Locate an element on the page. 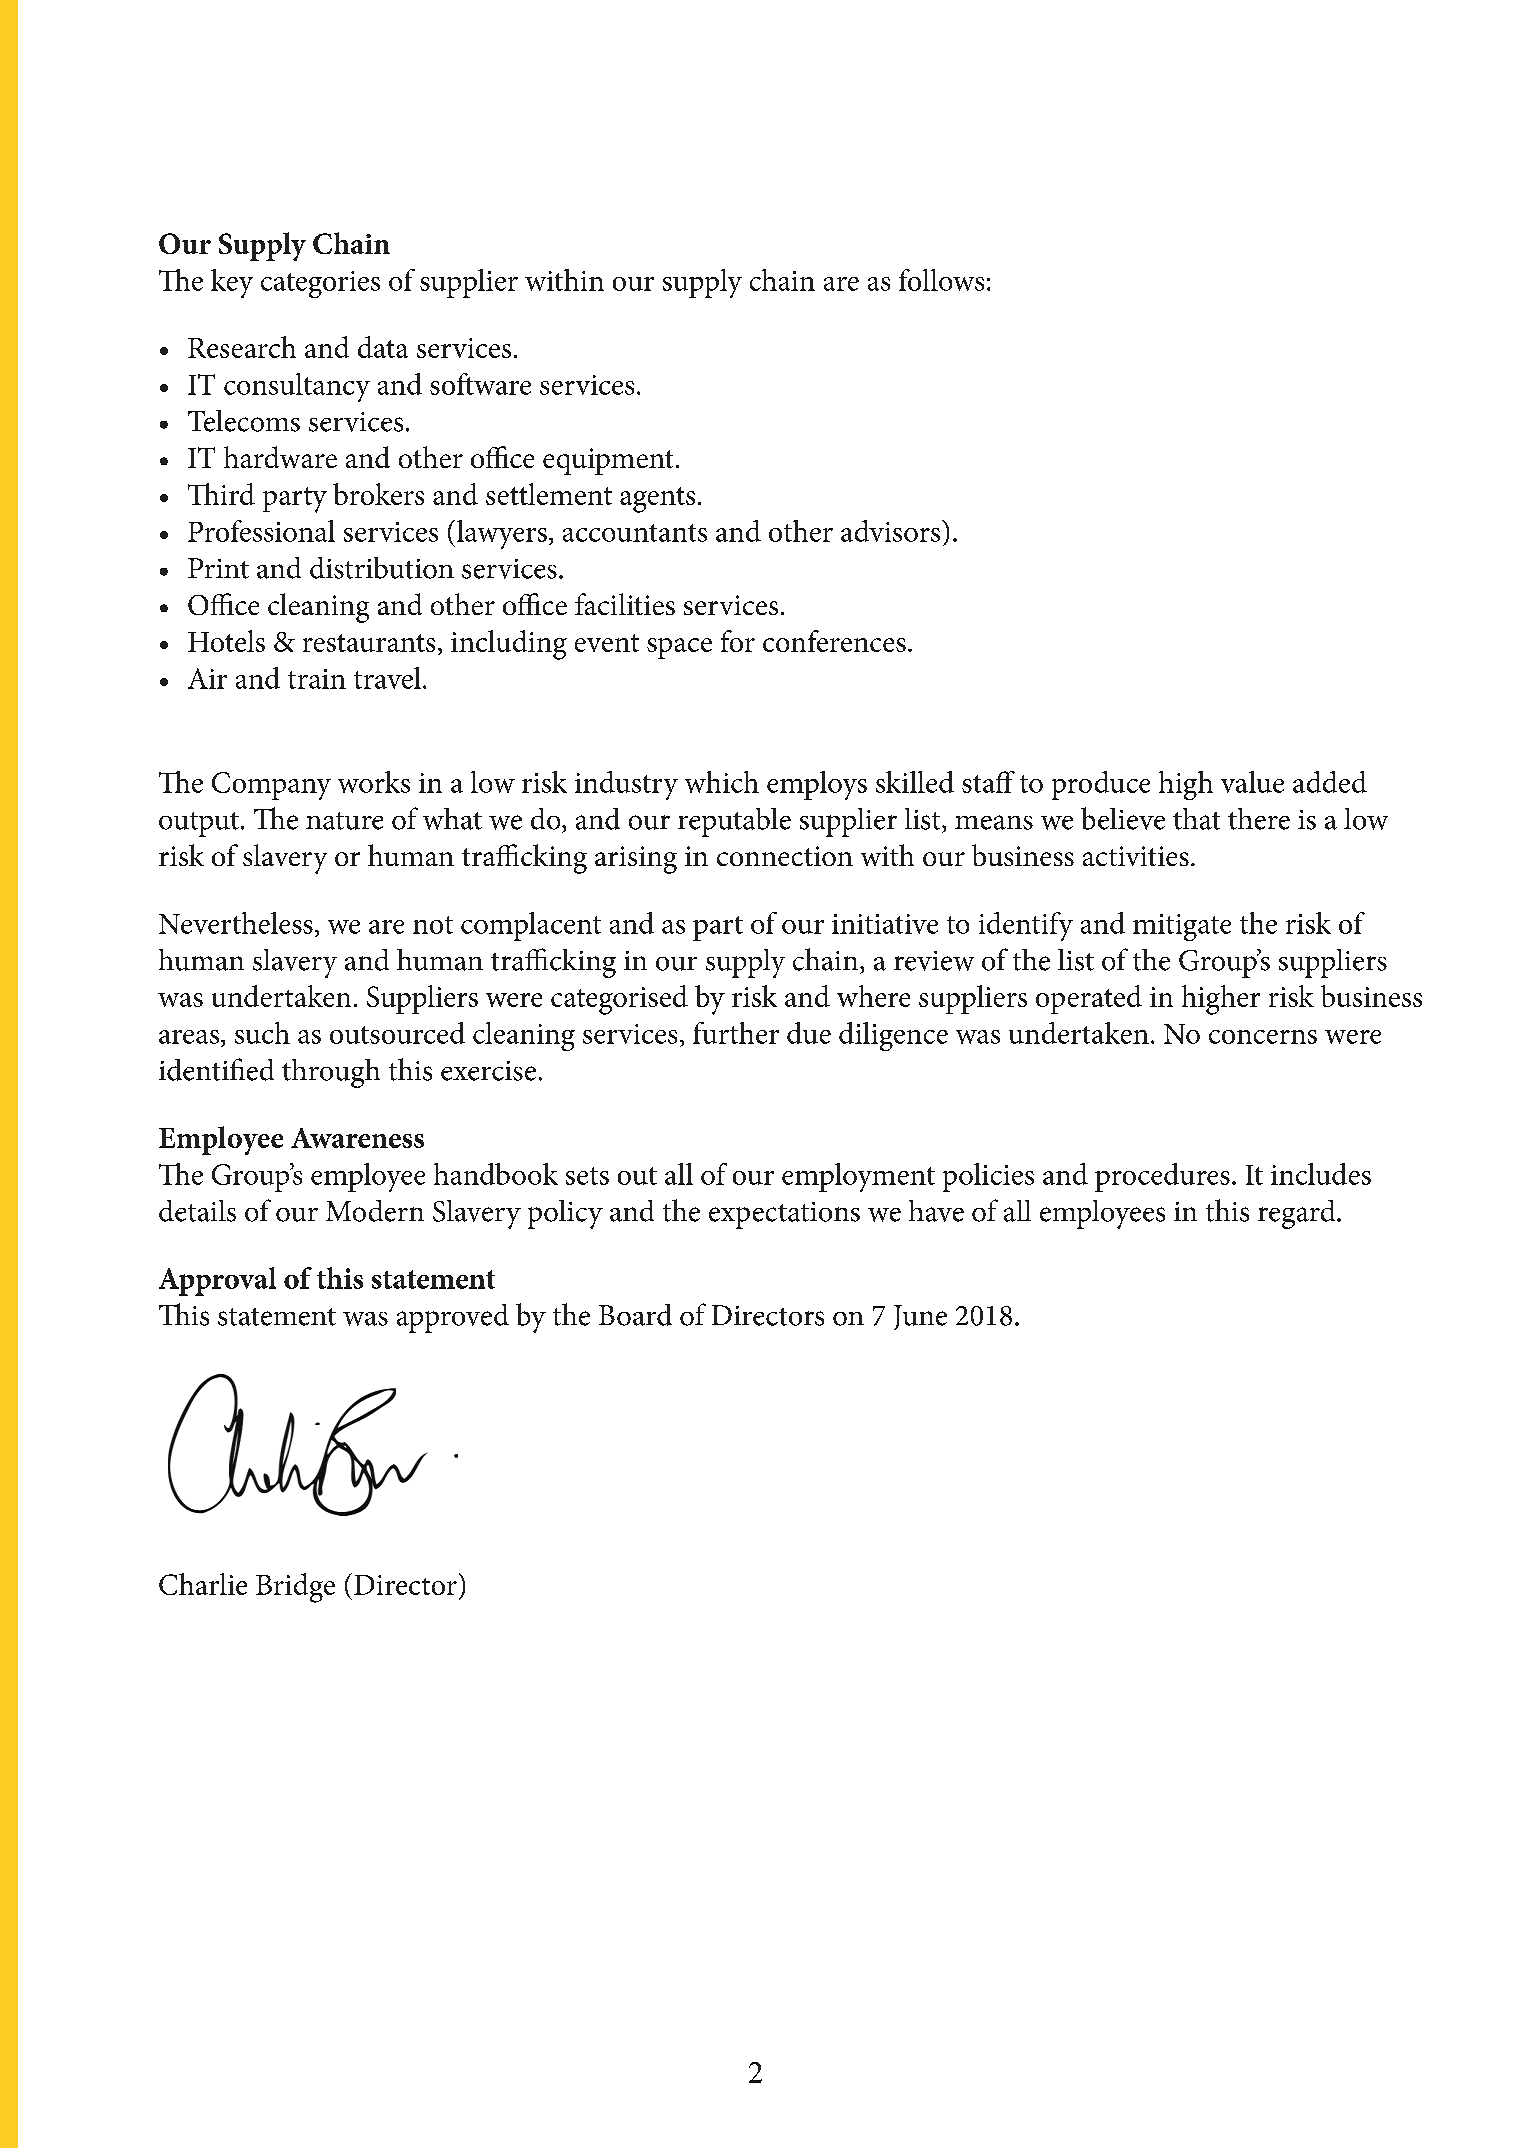 The width and height of the document is (1518, 2148). Bridge is located at coordinates (295, 1588).
